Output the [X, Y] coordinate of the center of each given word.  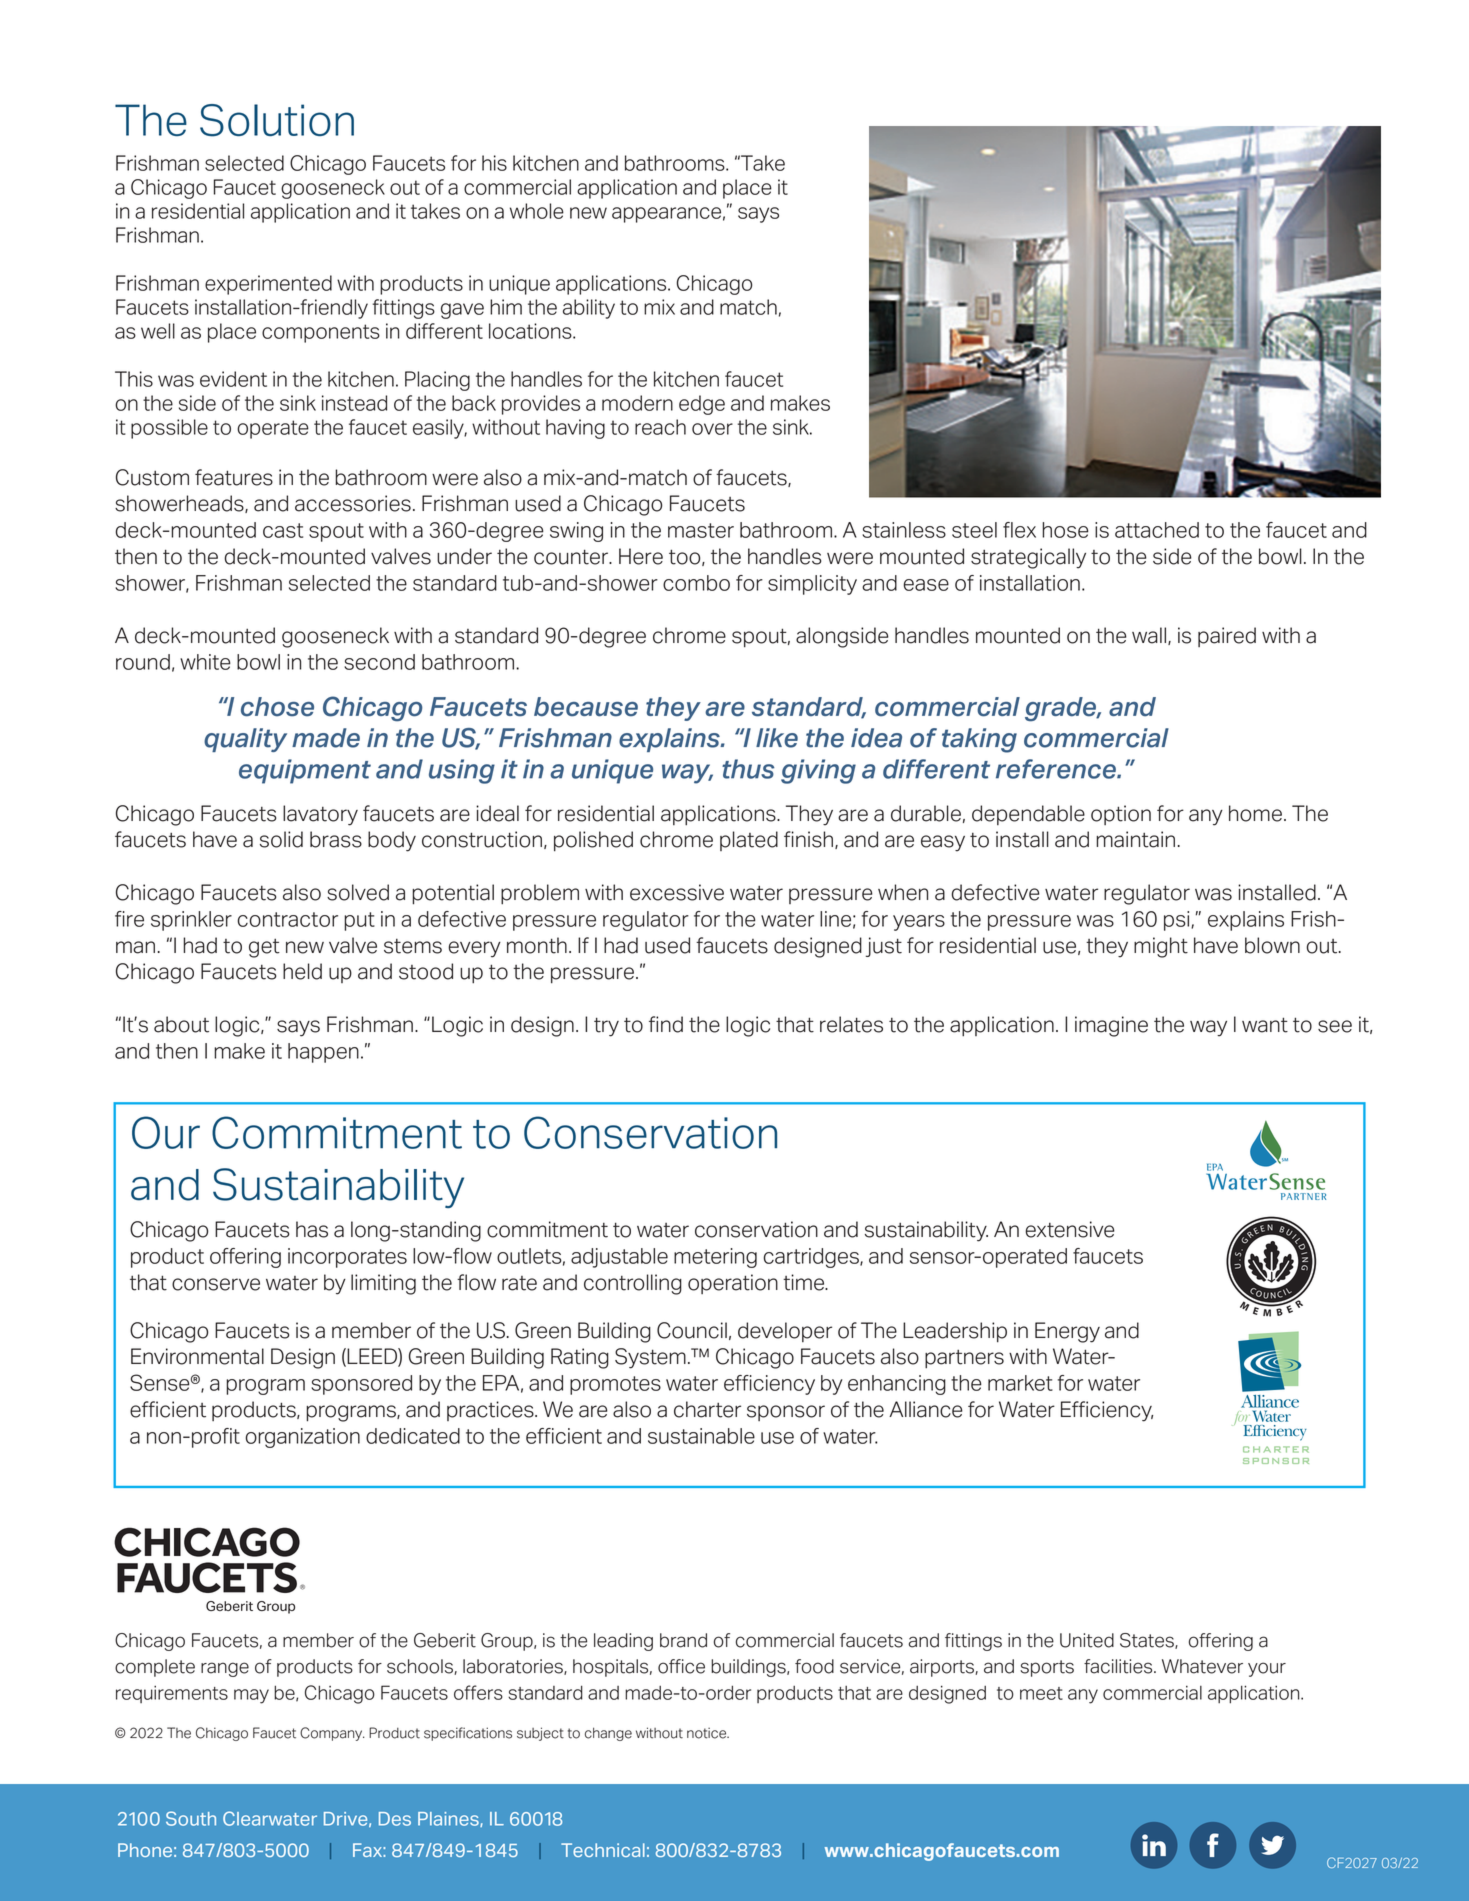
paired [1227, 637]
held [302, 971]
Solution [277, 120]
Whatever [1202, 1666]
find [666, 1024]
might [1161, 947]
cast [283, 530]
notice [708, 1733]
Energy [1067, 1332]
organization [303, 1438]
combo [696, 583]
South [191, 1818]
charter [707, 1409]
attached [1157, 530]
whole [537, 211]
